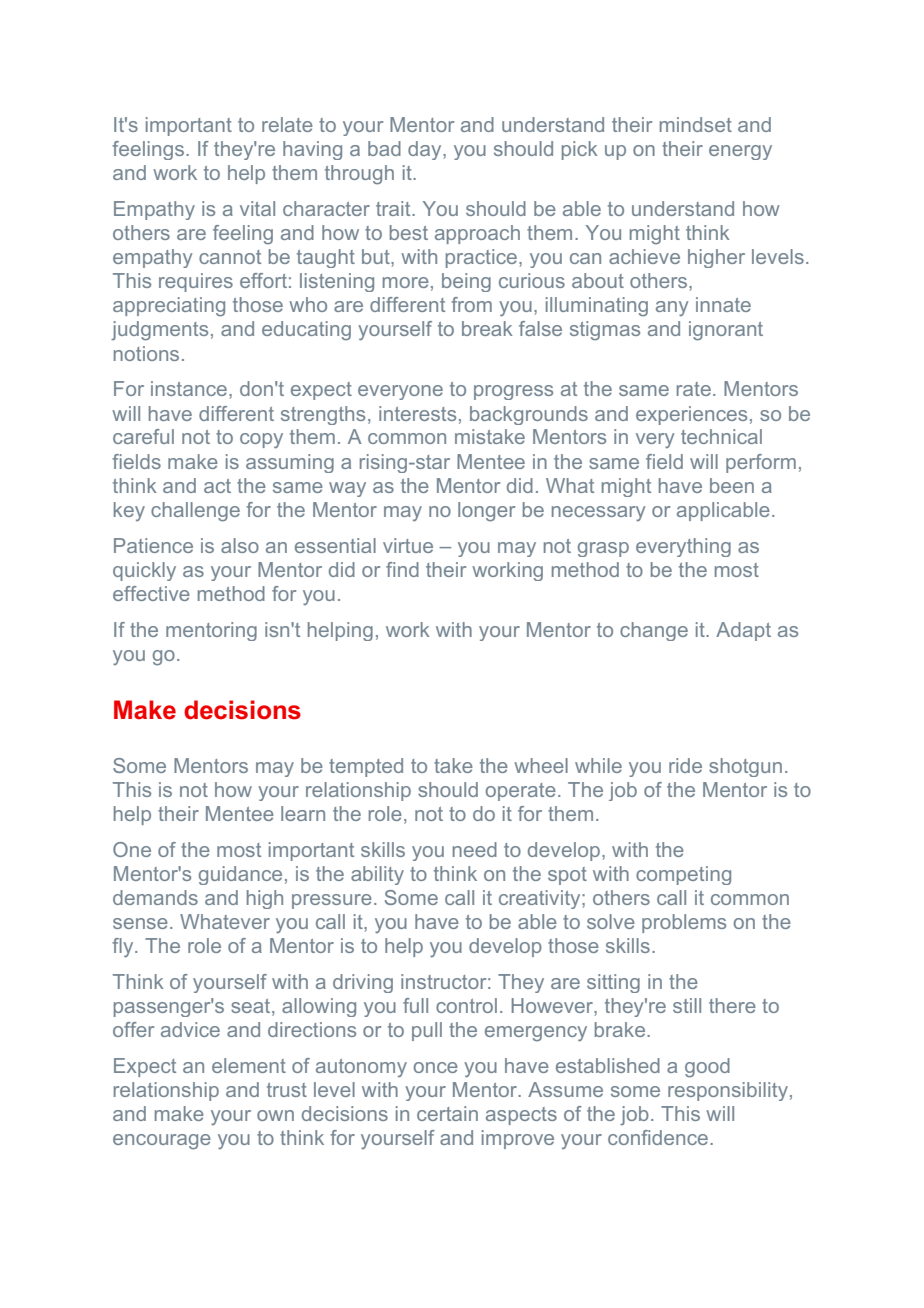 The image size is (924, 1308). What do you see at coordinates (696, 124) in the screenshot?
I see `mindset` at bounding box center [696, 124].
